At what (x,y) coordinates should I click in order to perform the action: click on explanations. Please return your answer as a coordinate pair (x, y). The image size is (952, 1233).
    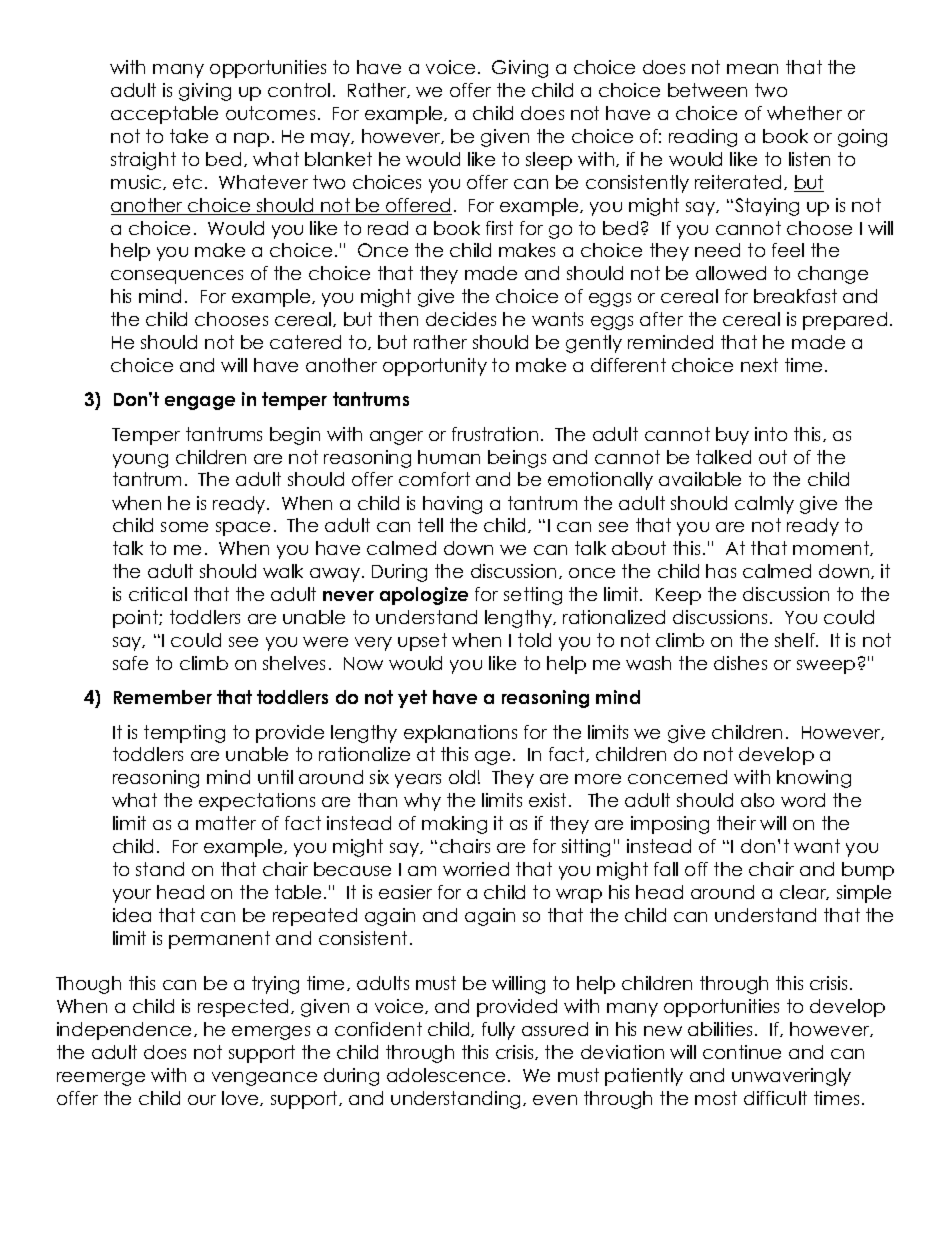
    Looking at the image, I should click on (460, 734).
